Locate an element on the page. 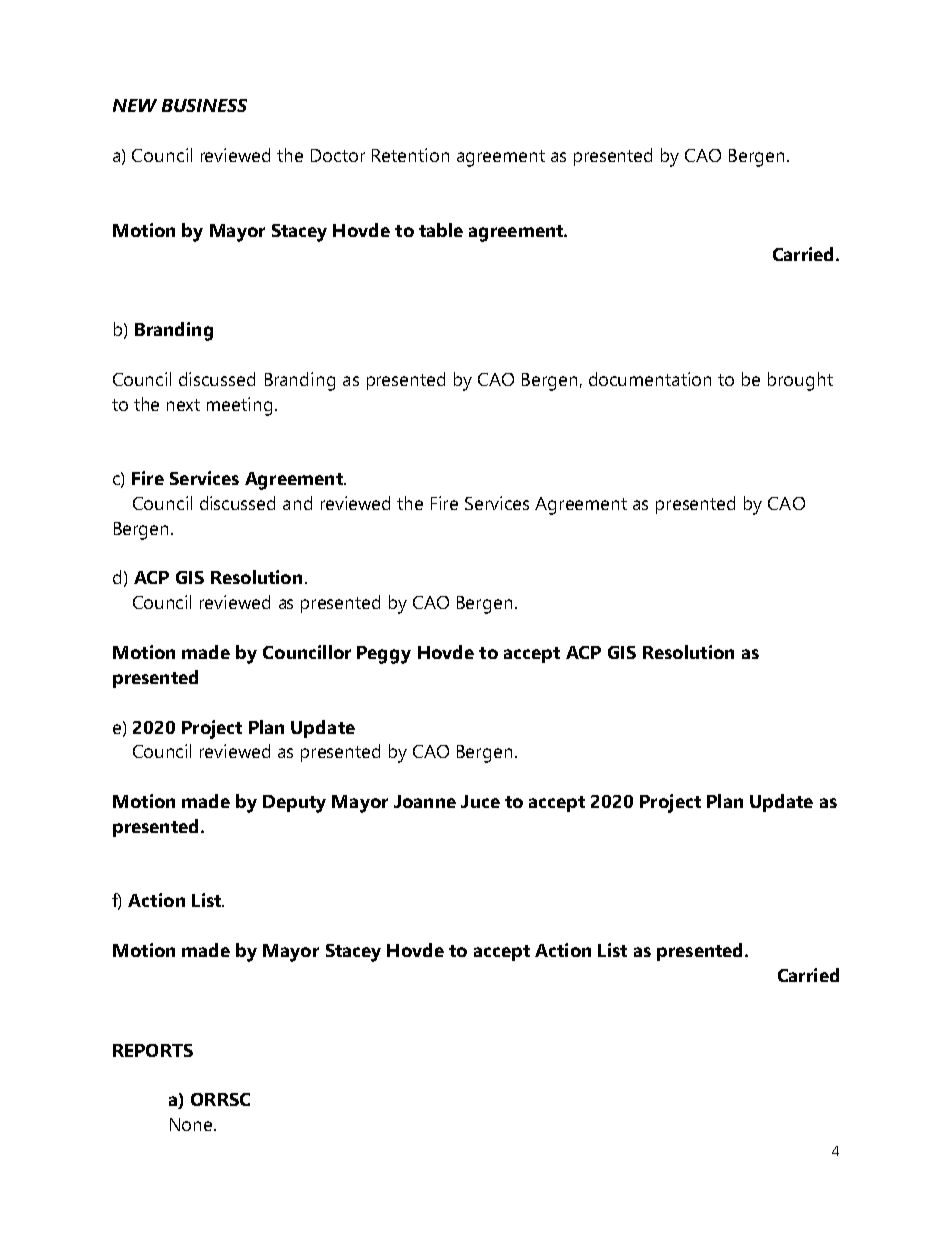 Image resolution: width=952 pixels, height=1233 pixels. BUSINESS is located at coordinates (204, 105).
